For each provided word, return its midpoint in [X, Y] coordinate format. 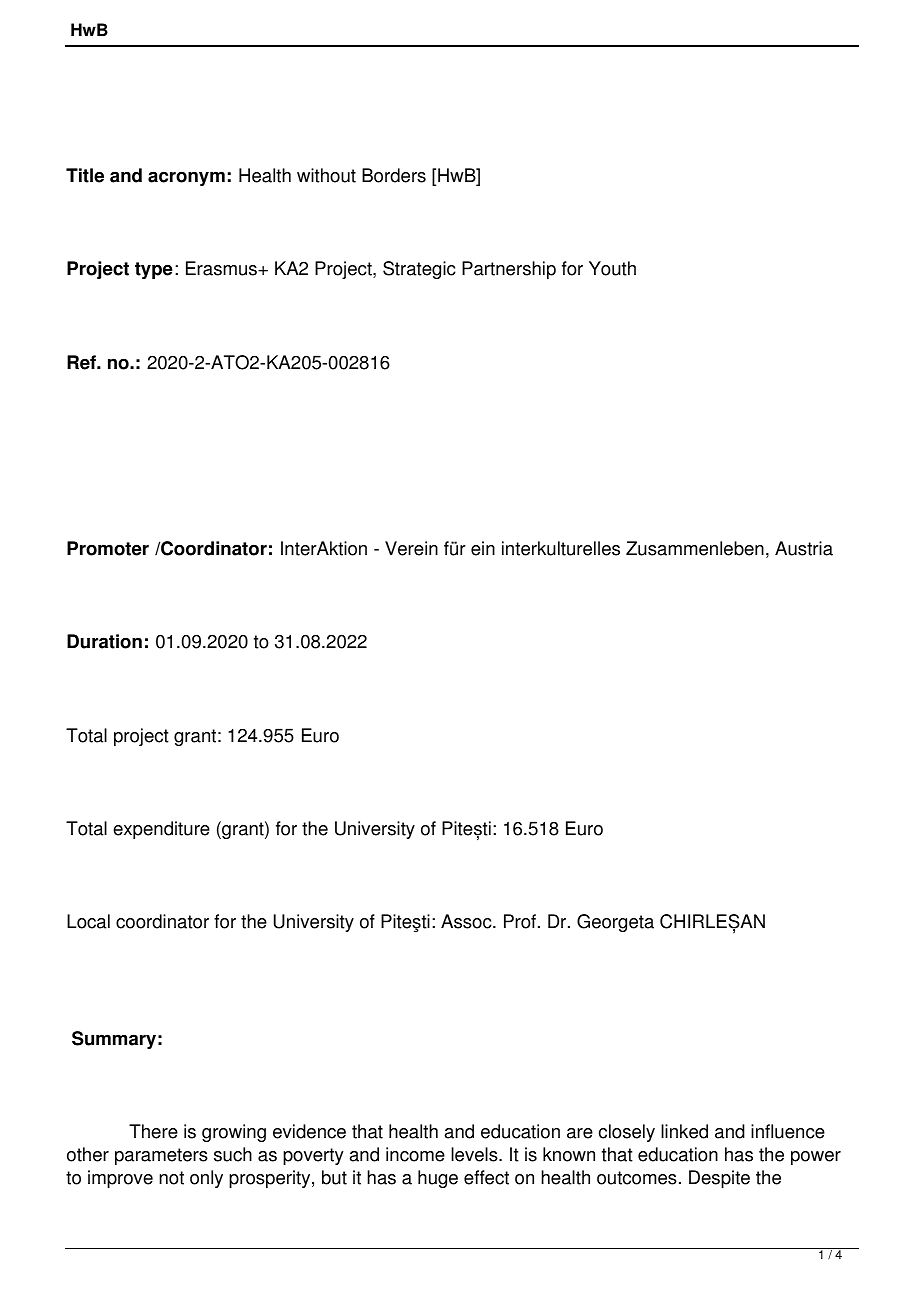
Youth [612, 268]
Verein [411, 548]
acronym [186, 178]
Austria [804, 548]
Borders [394, 175]
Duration [104, 641]
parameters [161, 1156]
